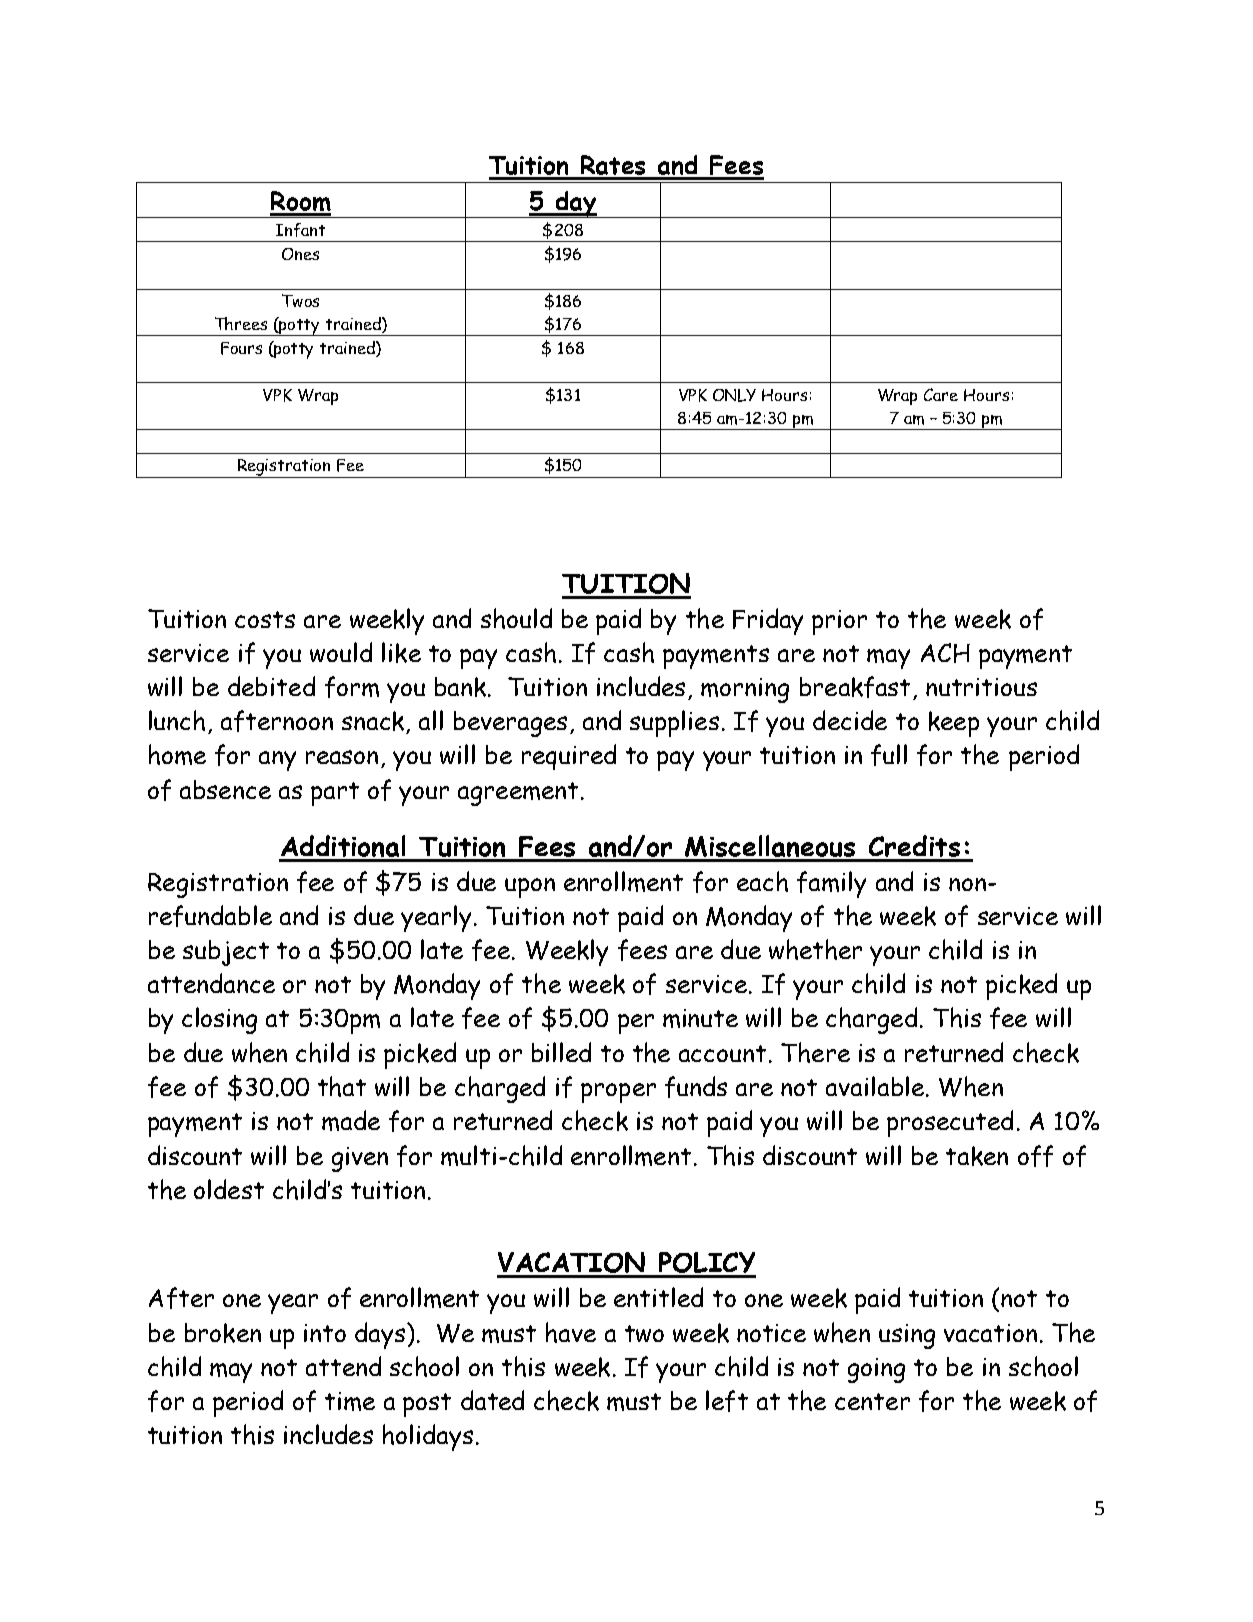 This screenshot has width=1253, height=1622. What do you see at coordinates (300, 254) in the screenshot?
I see `Ones` at bounding box center [300, 254].
